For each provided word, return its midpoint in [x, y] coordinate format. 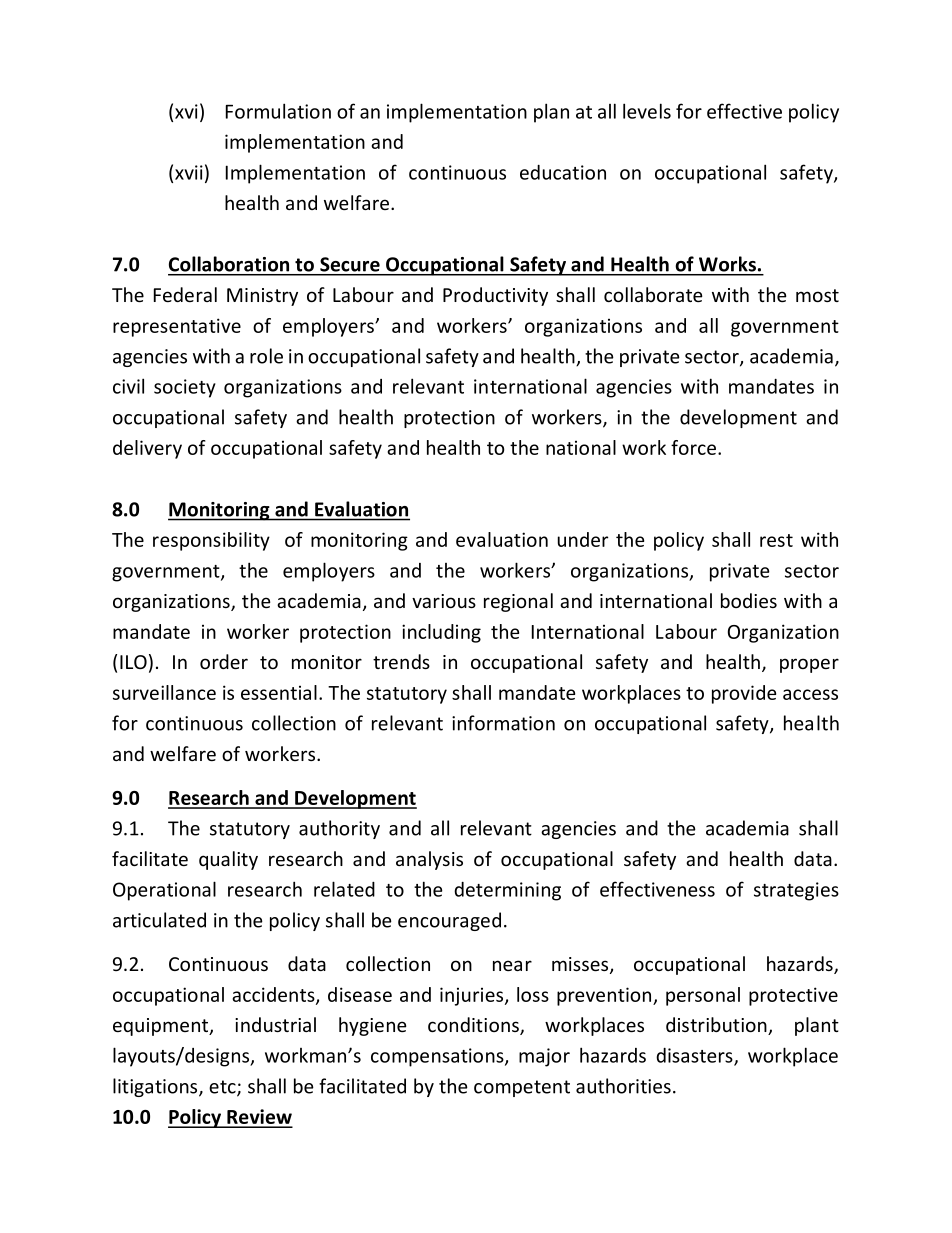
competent [522, 1088]
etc [223, 1088]
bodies [749, 600]
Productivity [495, 296]
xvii [189, 172]
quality [228, 860]
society [185, 388]
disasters [695, 1056]
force [695, 447]
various [444, 601]
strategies [796, 891]
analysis [429, 860]
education [563, 172]
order [224, 661]
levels [647, 111]
